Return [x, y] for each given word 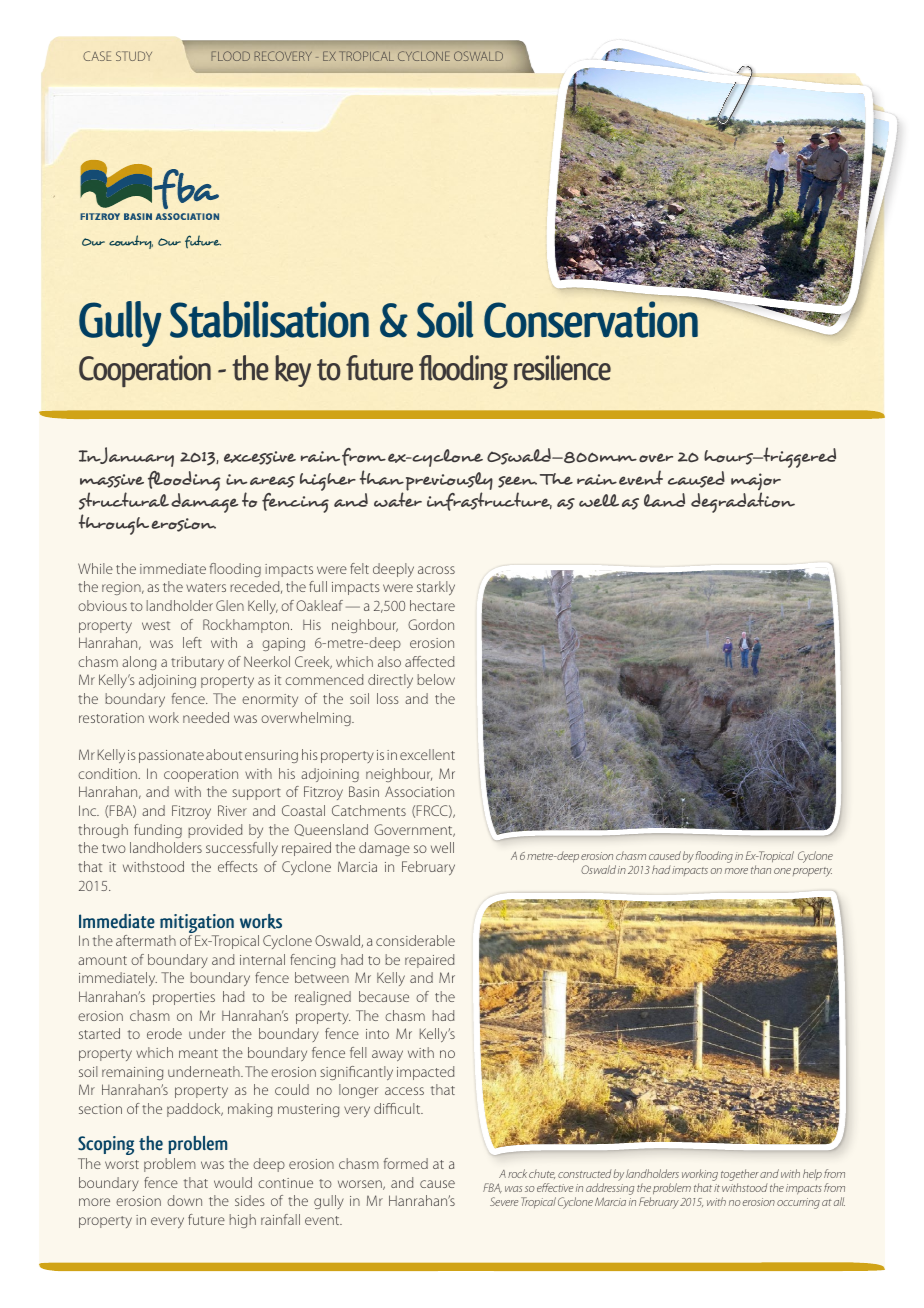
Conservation [591, 319]
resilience [562, 368]
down [184, 1200]
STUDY [134, 56]
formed [406, 1163]
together [740, 1175]
